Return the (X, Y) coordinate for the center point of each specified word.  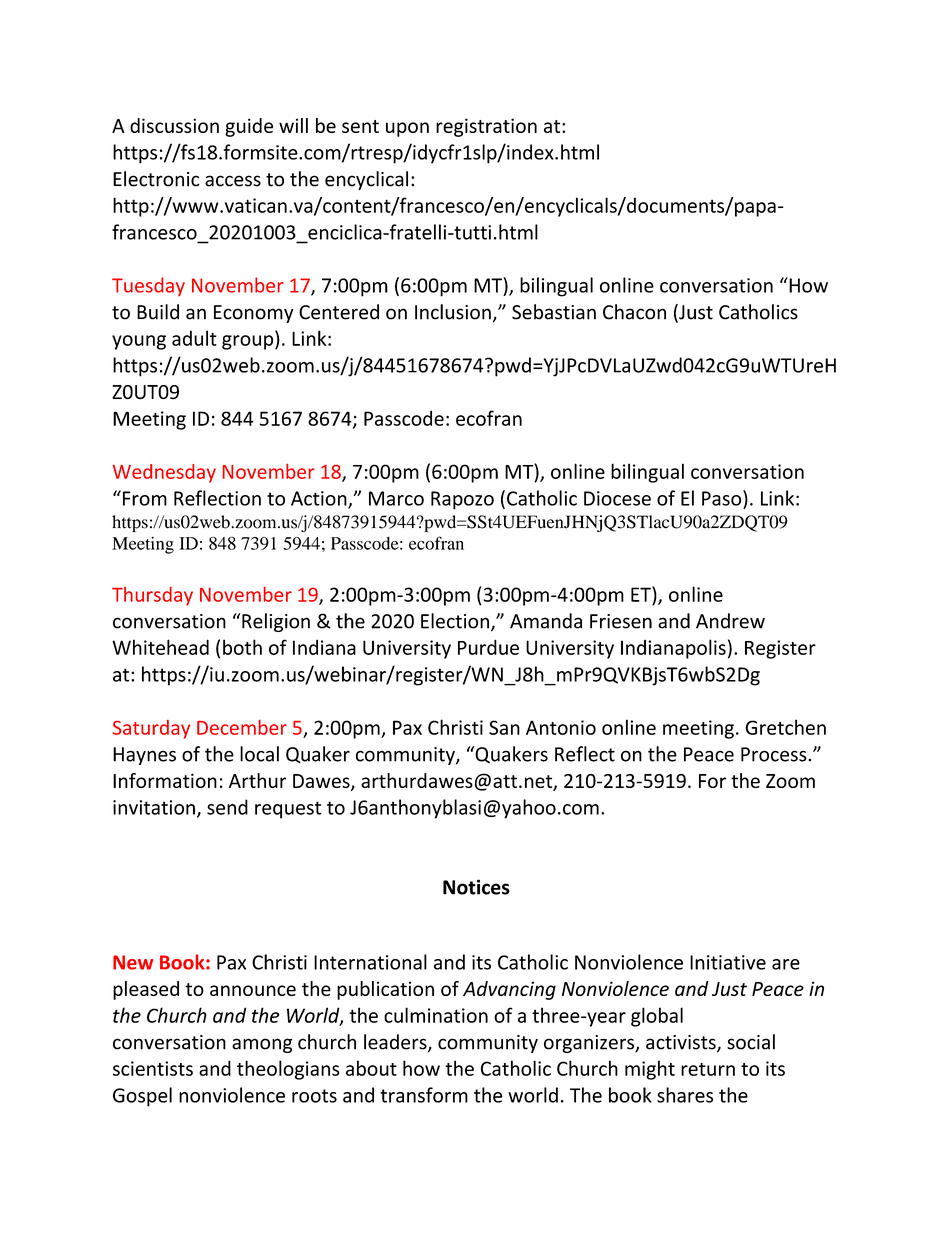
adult (194, 338)
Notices (476, 887)
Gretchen (785, 727)
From (145, 498)
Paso (723, 498)
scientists (153, 1068)
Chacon (634, 312)
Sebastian (554, 312)
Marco (396, 498)
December (242, 727)
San (504, 727)
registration (486, 127)
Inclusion (453, 312)
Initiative (728, 962)
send (227, 807)
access (233, 181)
